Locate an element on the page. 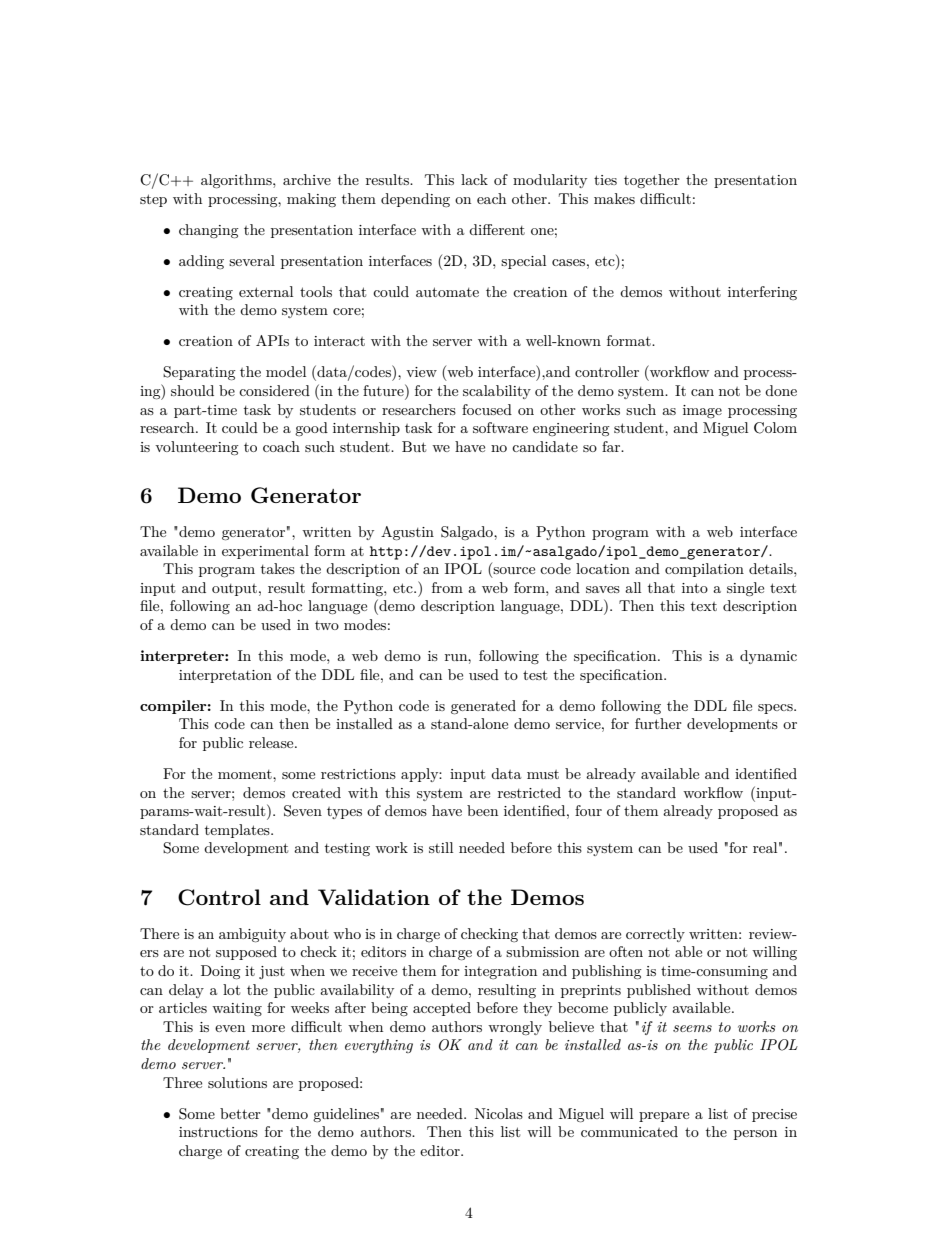 Image resolution: width=952 pixels, height=1233 pixels. four is located at coordinates (588, 810).
